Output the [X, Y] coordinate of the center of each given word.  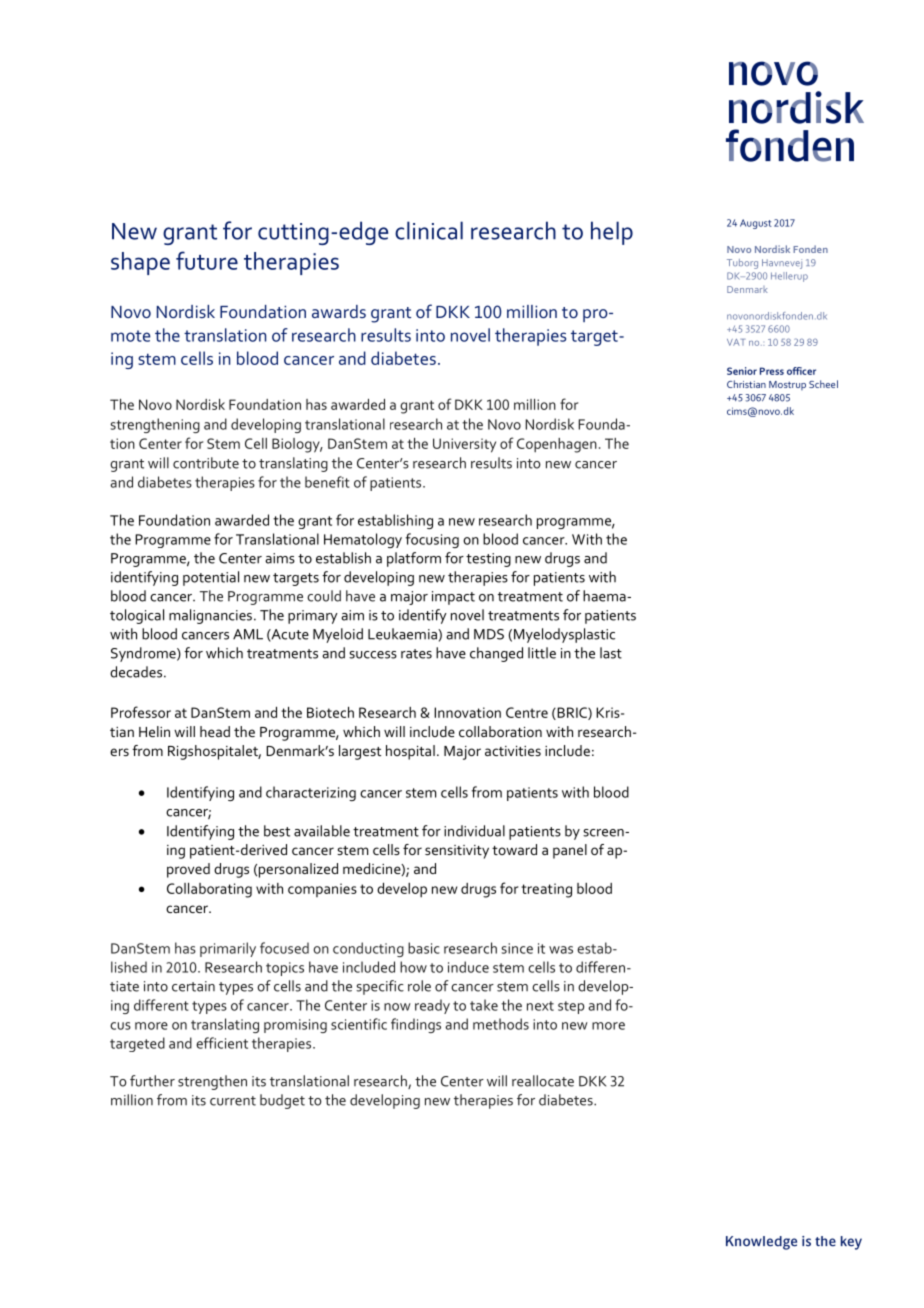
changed [496, 654]
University [464, 445]
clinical [429, 230]
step [571, 1007]
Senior [742, 371]
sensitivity [457, 852]
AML [248, 634]
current [233, 1101]
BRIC [572, 713]
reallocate [543, 1081]
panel [570, 851]
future [207, 260]
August [756, 224]
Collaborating [209, 890]
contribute [206, 463]
